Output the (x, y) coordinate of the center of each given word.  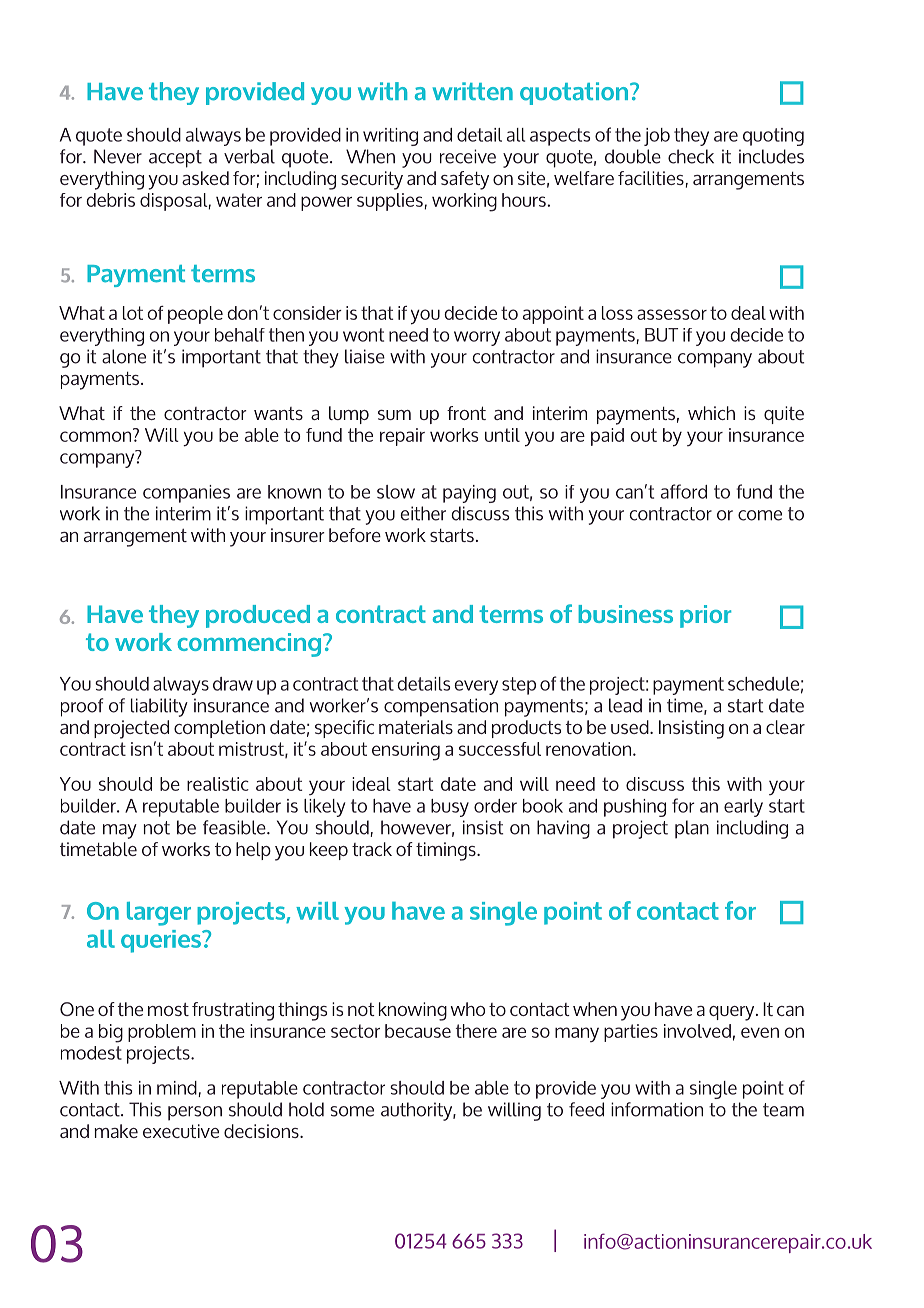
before (355, 535)
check (691, 156)
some (352, 1111)
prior (705, 616)
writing (390, 137)
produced (258, 616)
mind (178, 1089)
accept (175, 159)
